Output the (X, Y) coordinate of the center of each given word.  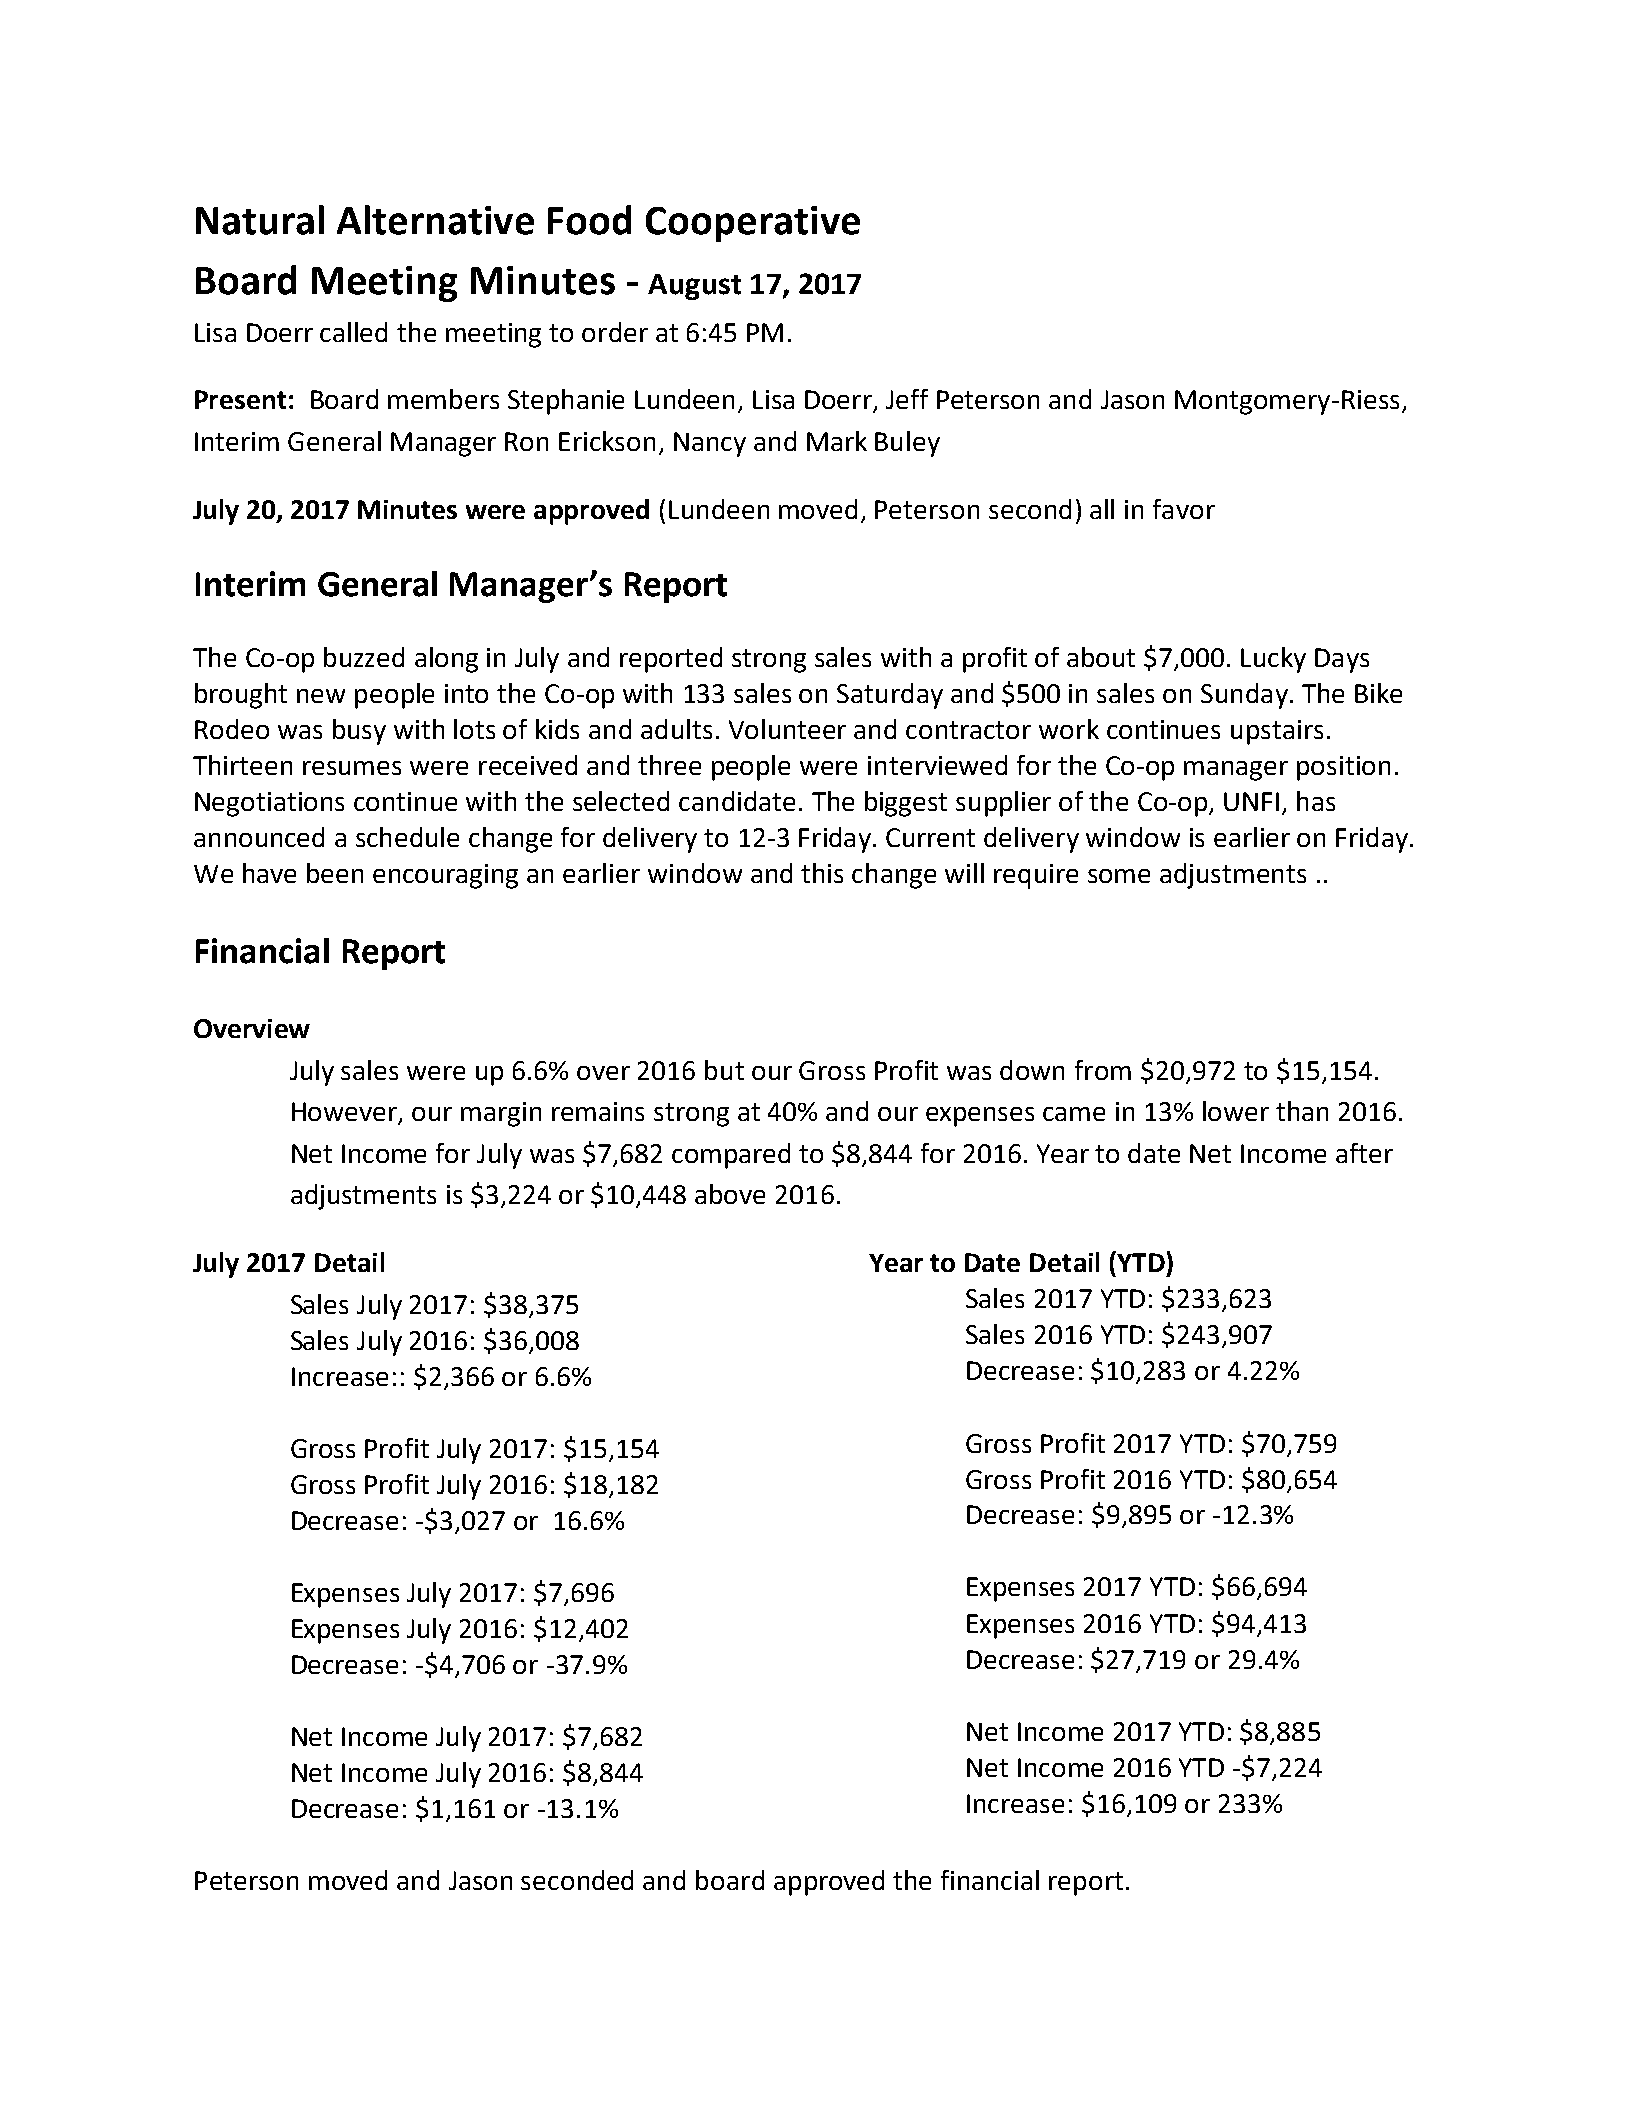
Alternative (435, 220)
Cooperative (753, 224)
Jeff (907, 399)
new (321, 696)
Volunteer (787, 729)
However (346, 1113)
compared (731, 1156)
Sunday (1244, 696)
